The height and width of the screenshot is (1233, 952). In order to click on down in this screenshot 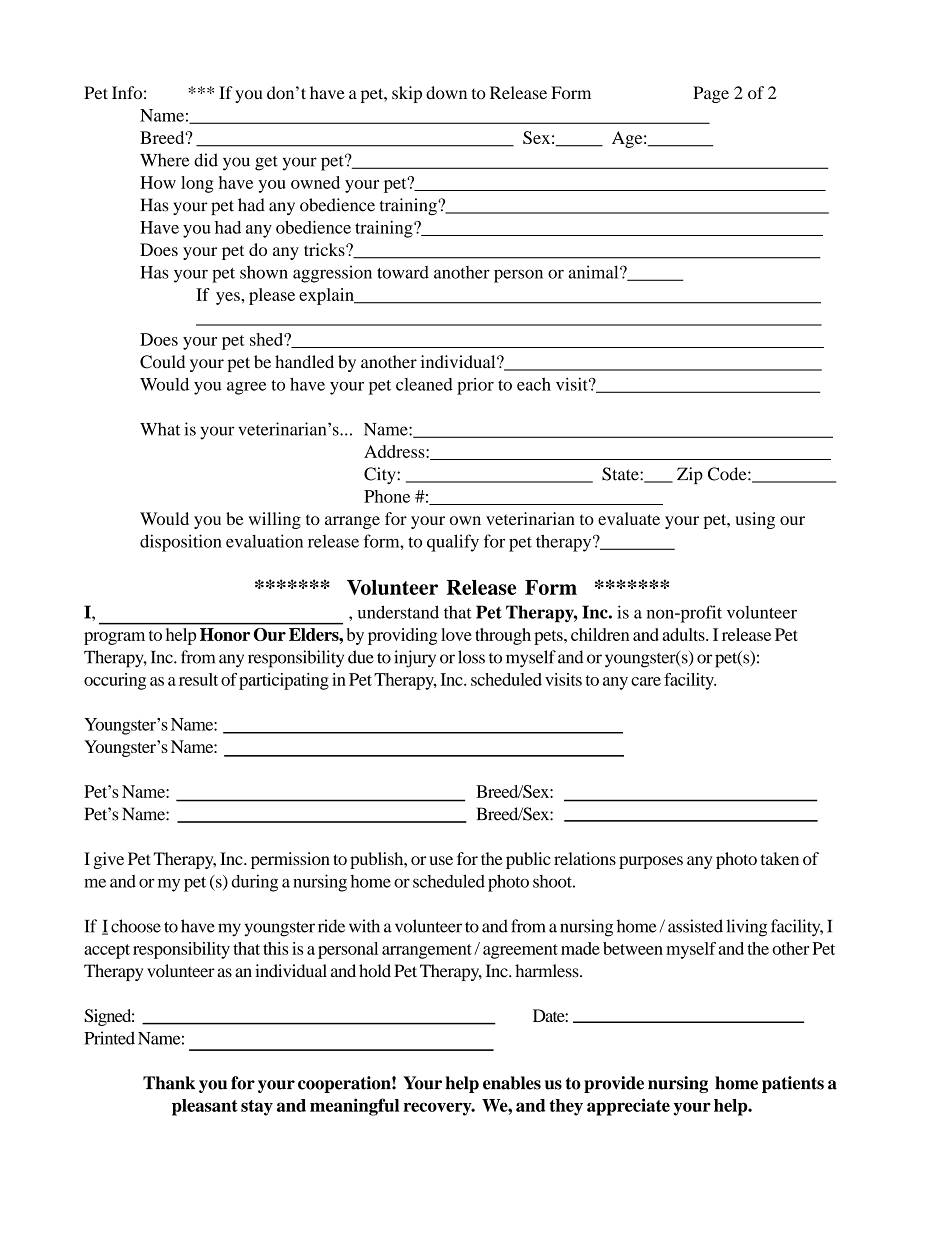, I will do `click(446, 92)`.
